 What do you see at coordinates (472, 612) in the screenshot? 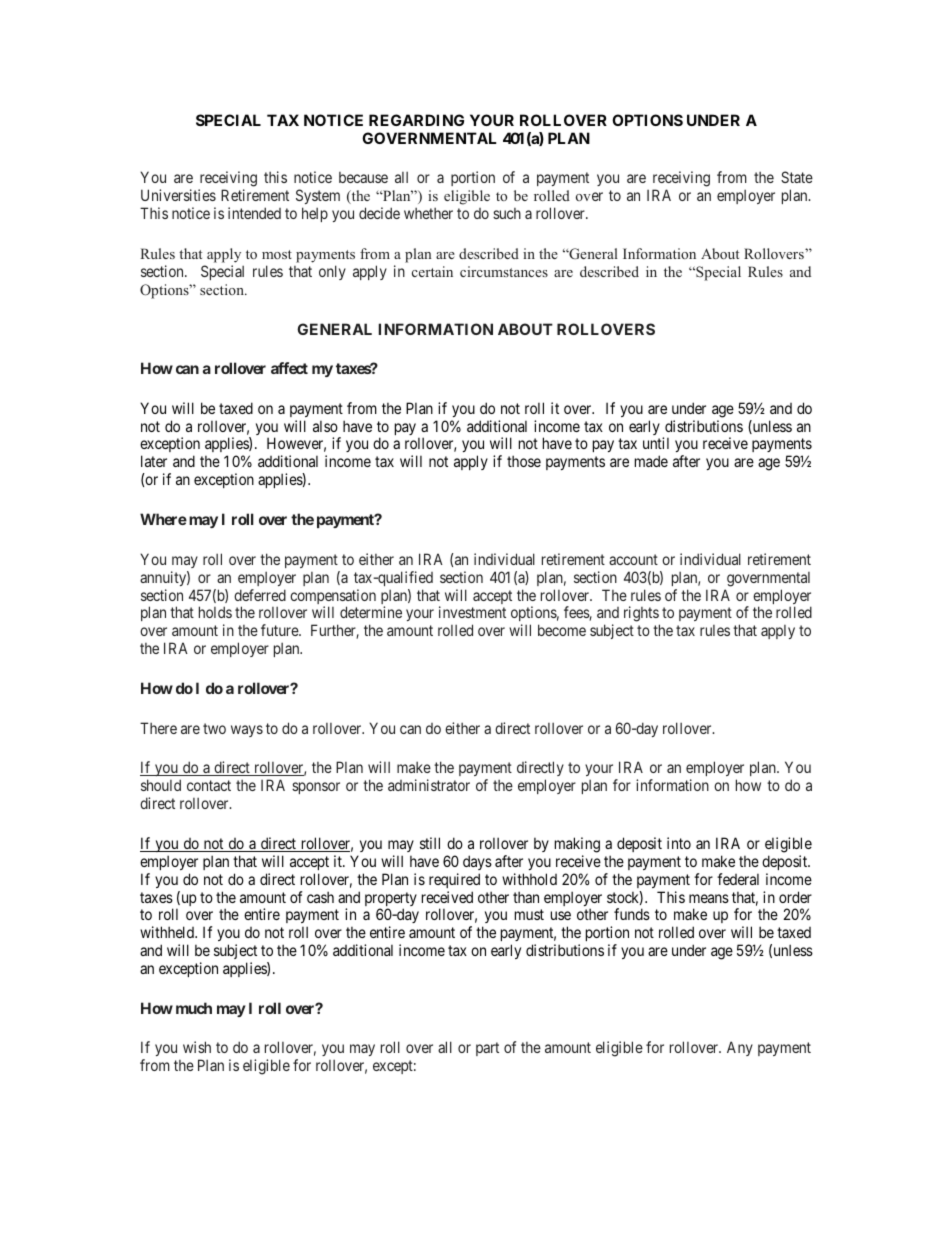
I see `investment` at bounding box center [472, 612].
